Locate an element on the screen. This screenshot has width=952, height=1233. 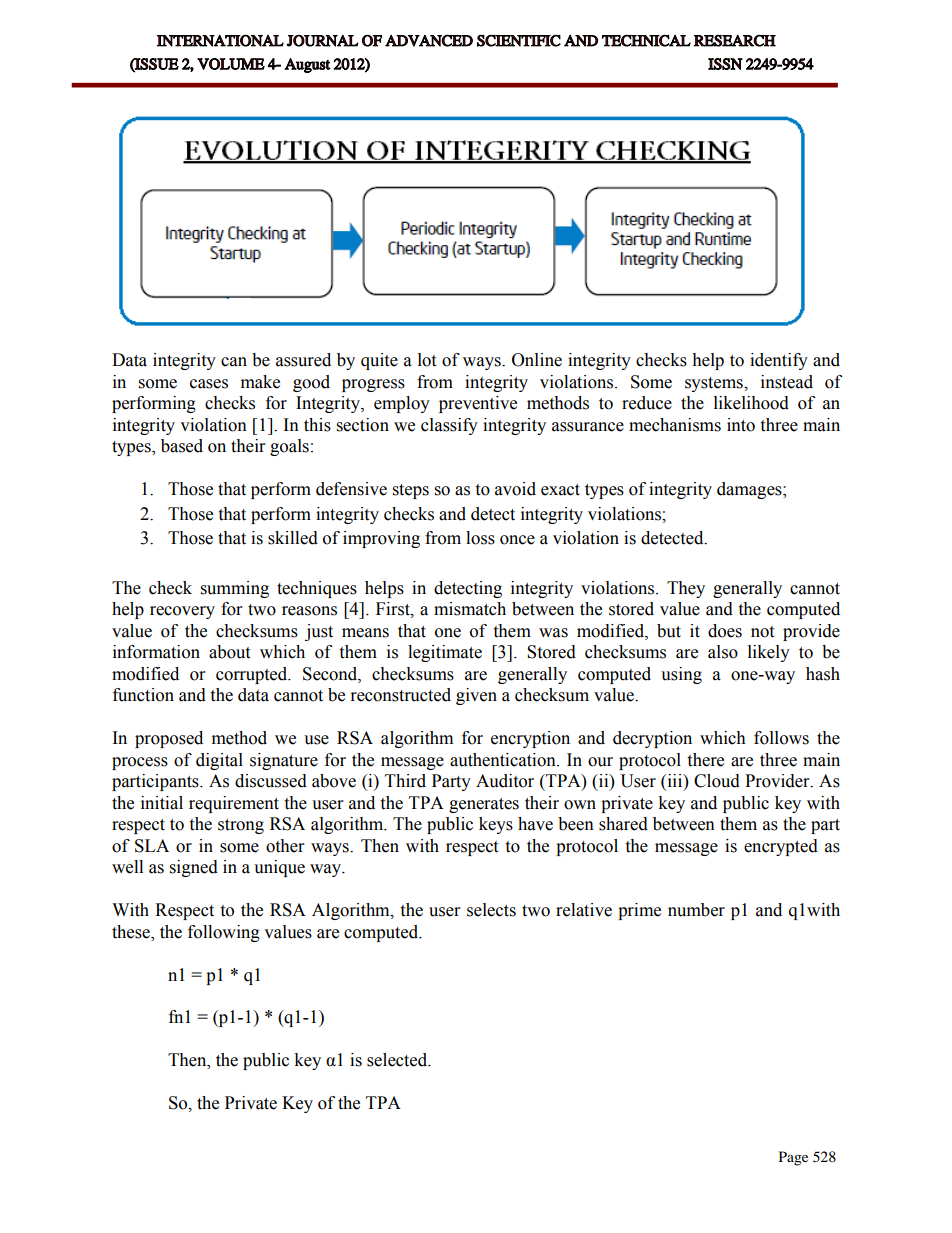
selects is located at coordinates (491, 910).
